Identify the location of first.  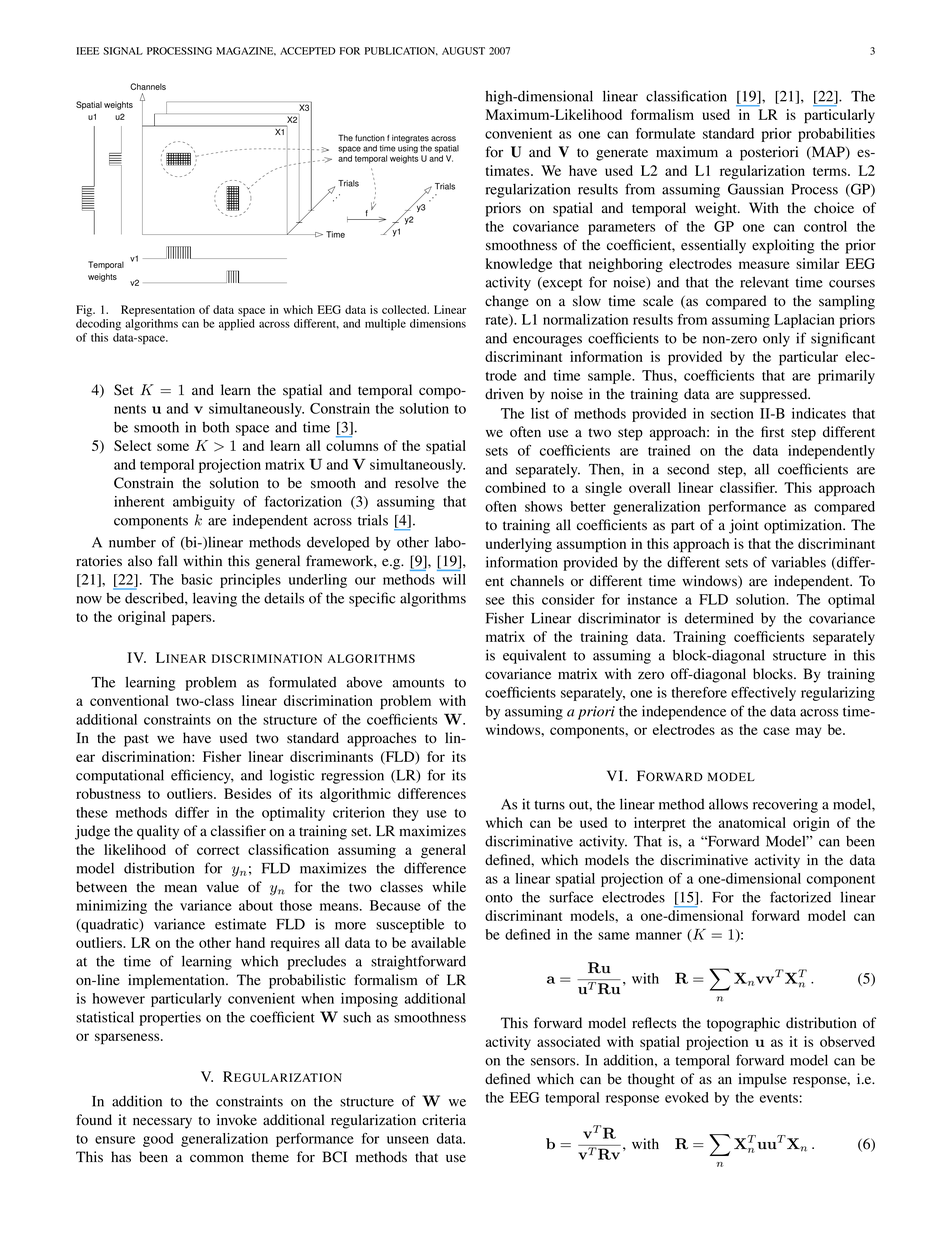
(772, 432).
